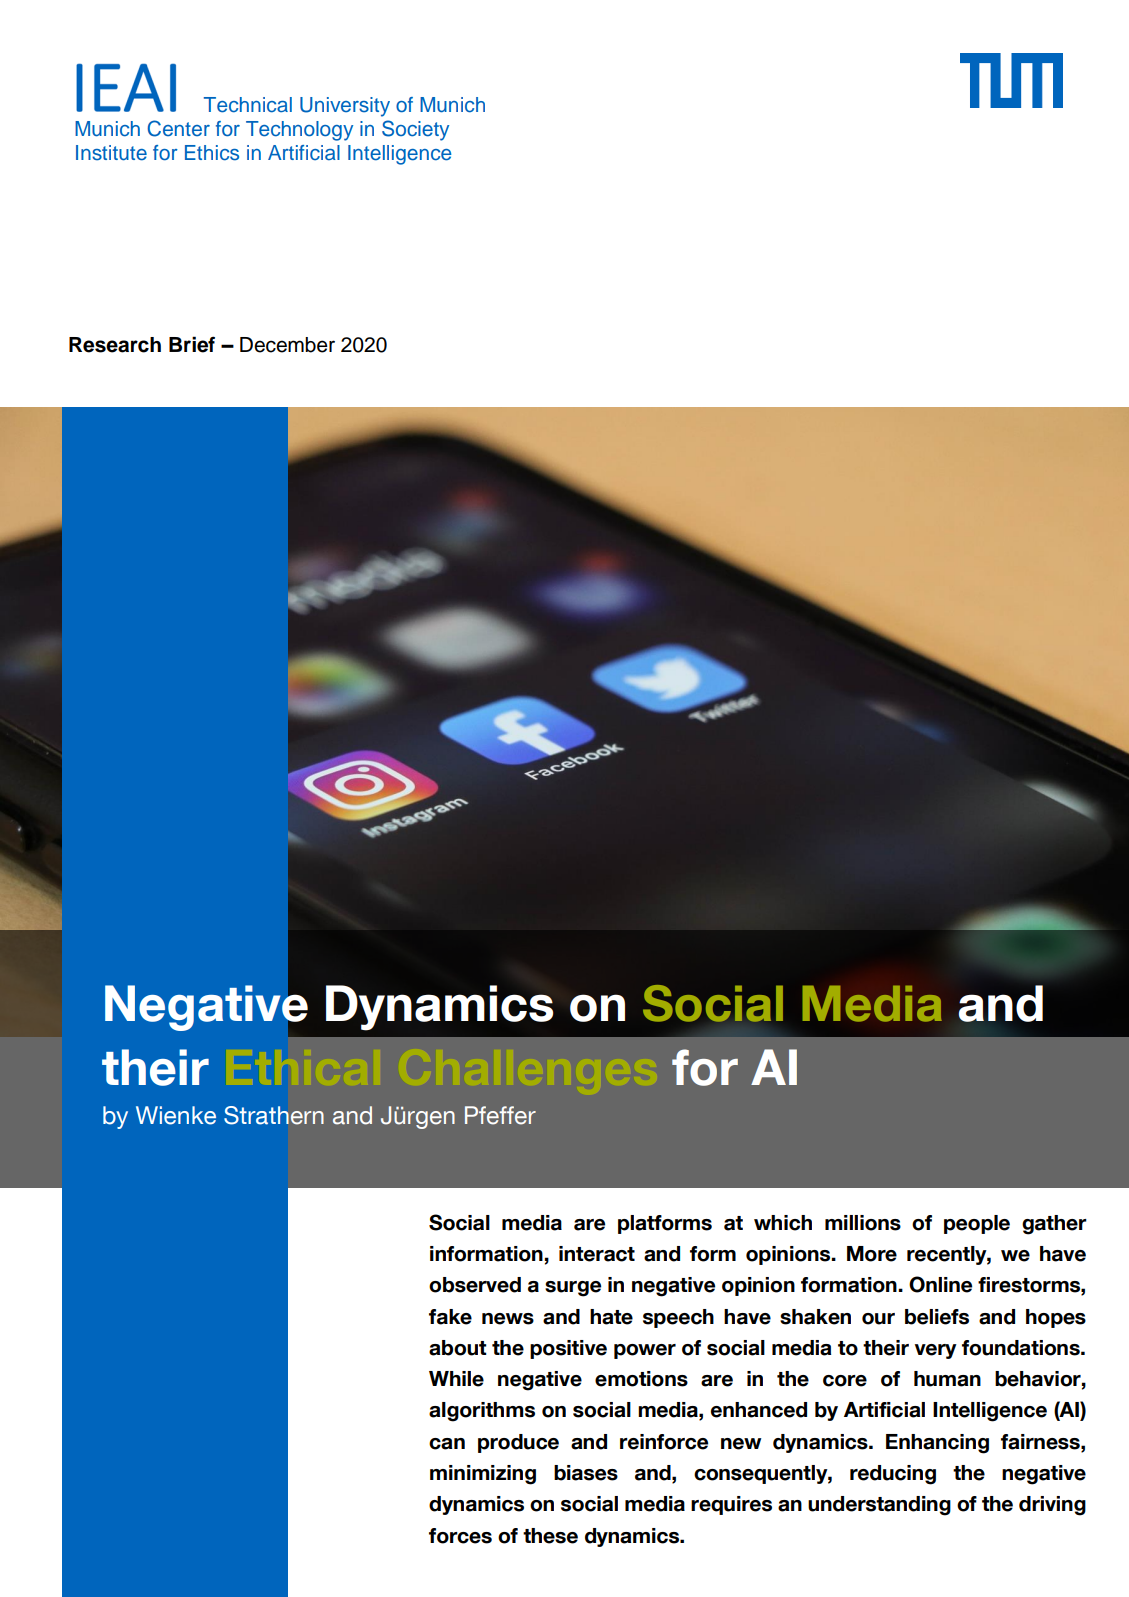 The height and width of the screenshot is (1597, 1129). Describe the element at coordinates (977, 1224) in the screenshot. I see `people` at that location.
